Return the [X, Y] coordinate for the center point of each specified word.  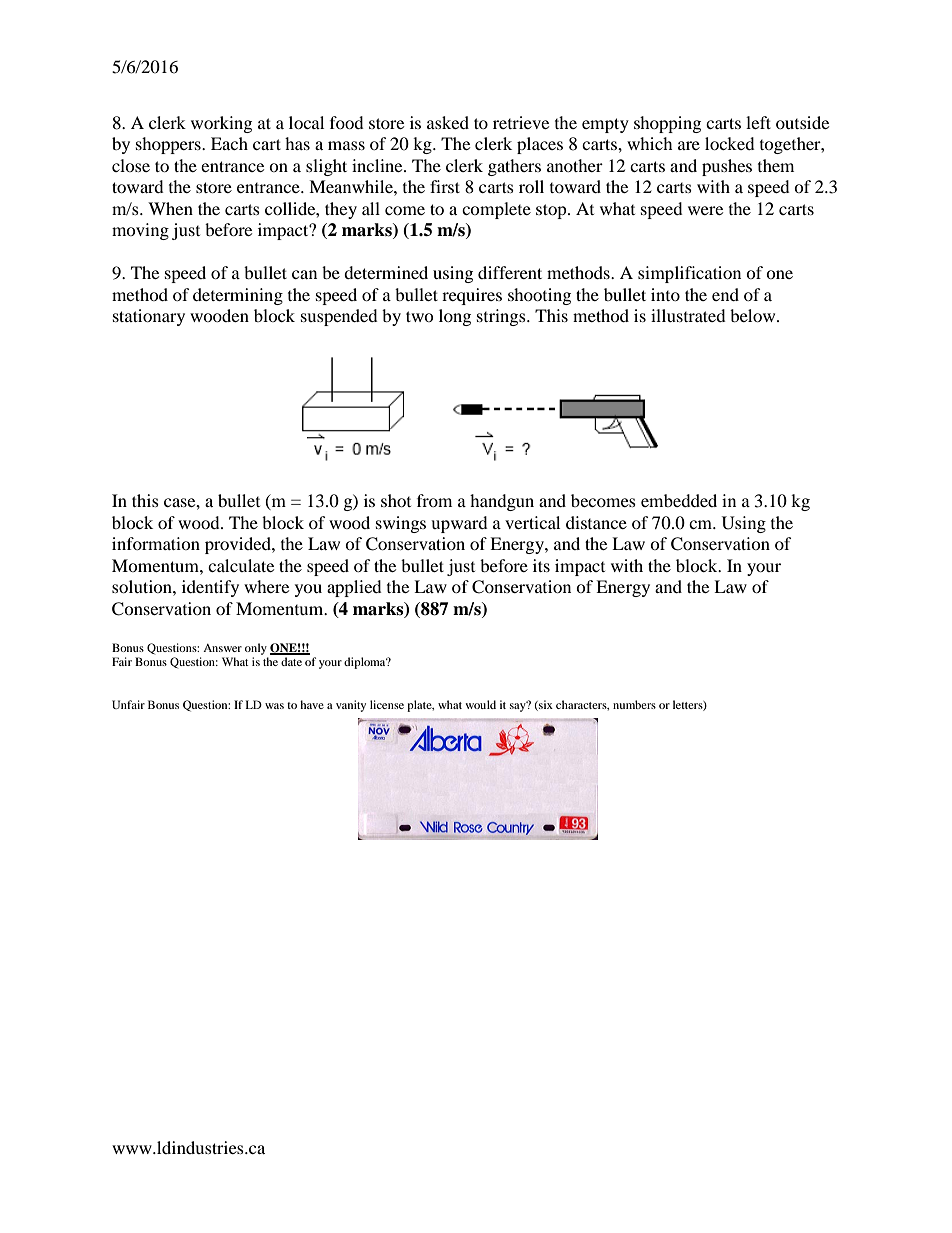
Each [229, 143]
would [481, 704]
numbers [634, 704]
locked [730, 143]
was [274, 706]
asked [448, 122]
